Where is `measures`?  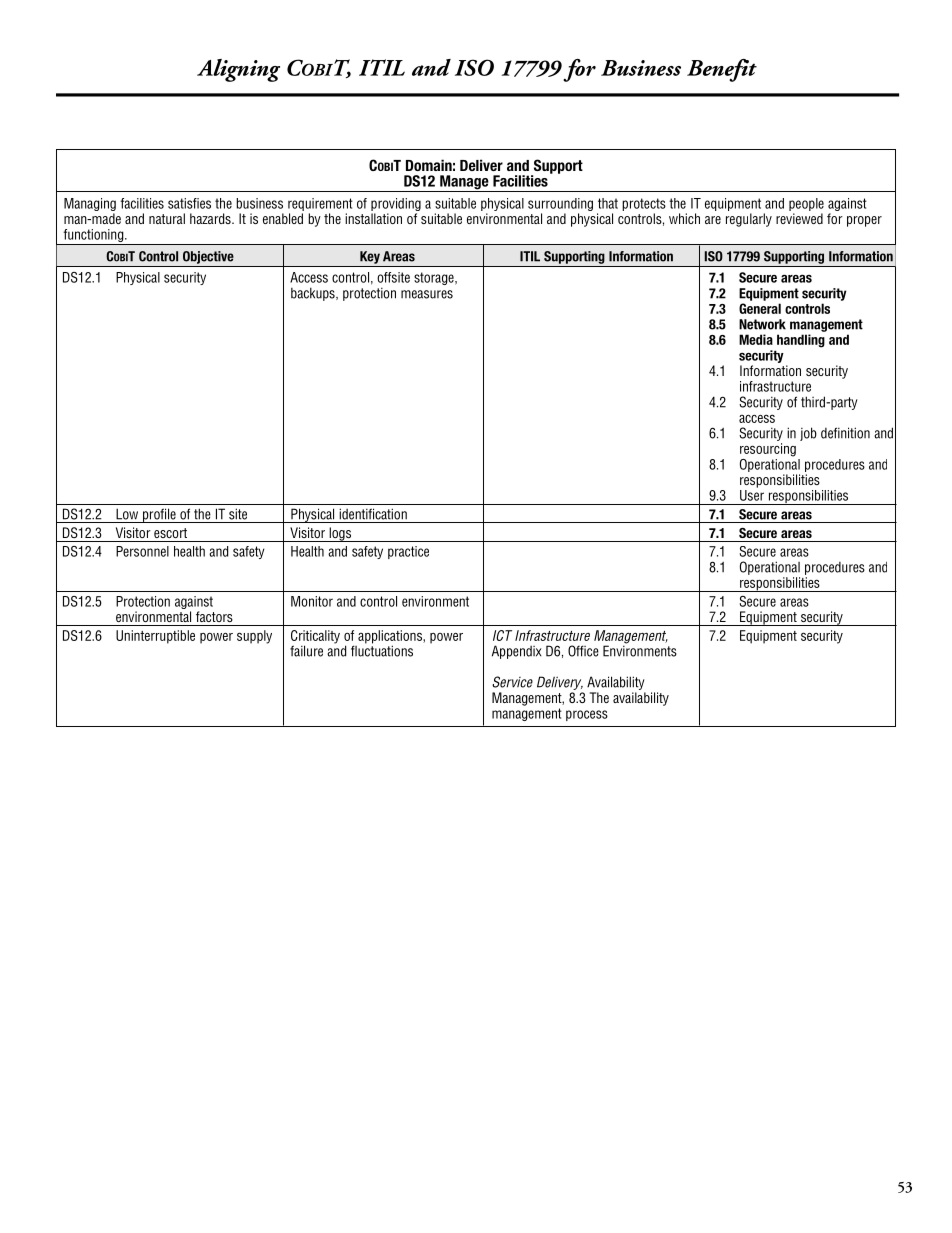 measures is located at coordinates (427, 294).
